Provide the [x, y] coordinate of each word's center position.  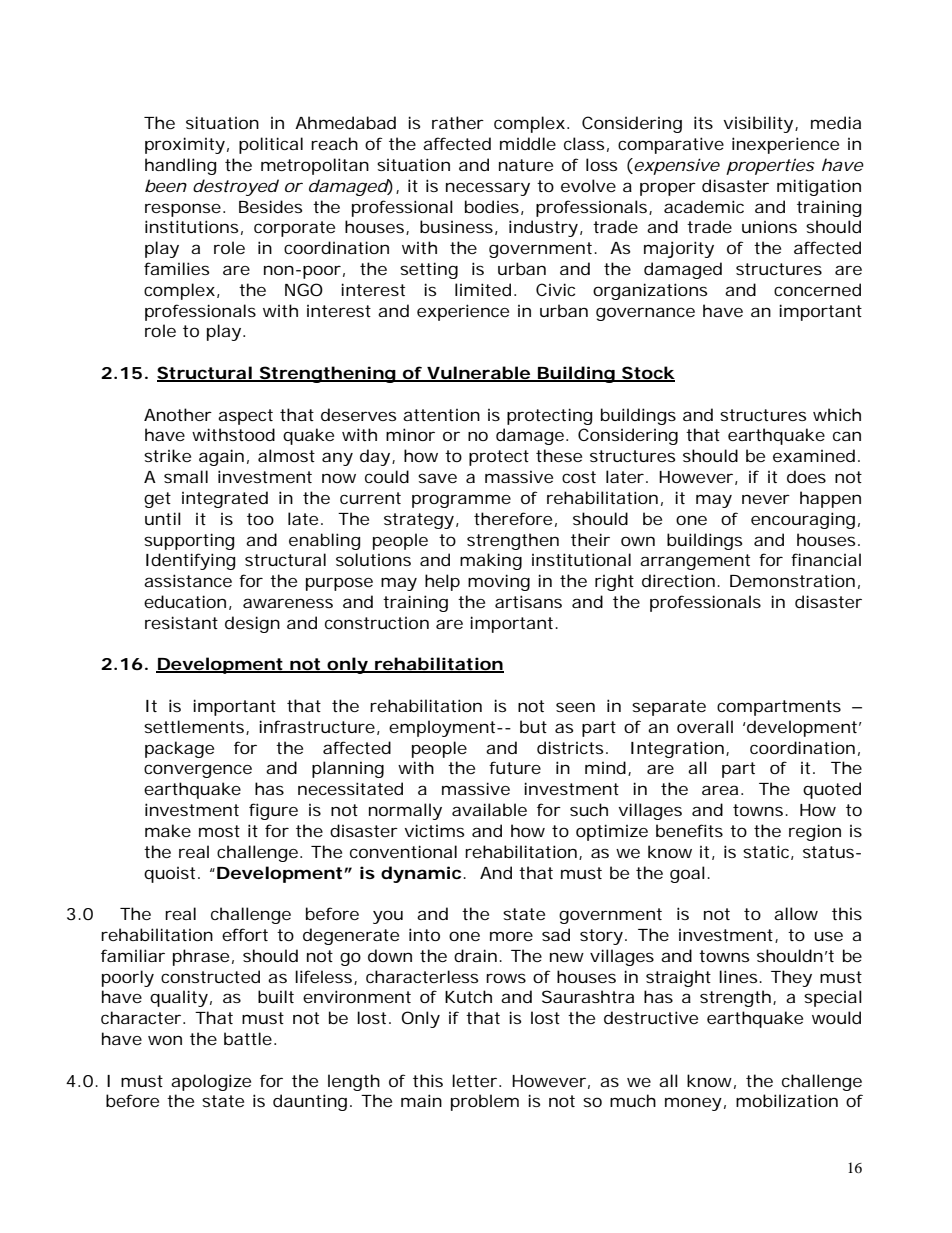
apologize [211, 1082]
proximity [185, 145]
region [815, 832]
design [252, 624]
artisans [528, 601]
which [837, 414]
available [489, 809]
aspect [245, 417]
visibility [758, 124]
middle [528, 143]
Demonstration [792, 580]
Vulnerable [478, 374]
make [168, 830]
